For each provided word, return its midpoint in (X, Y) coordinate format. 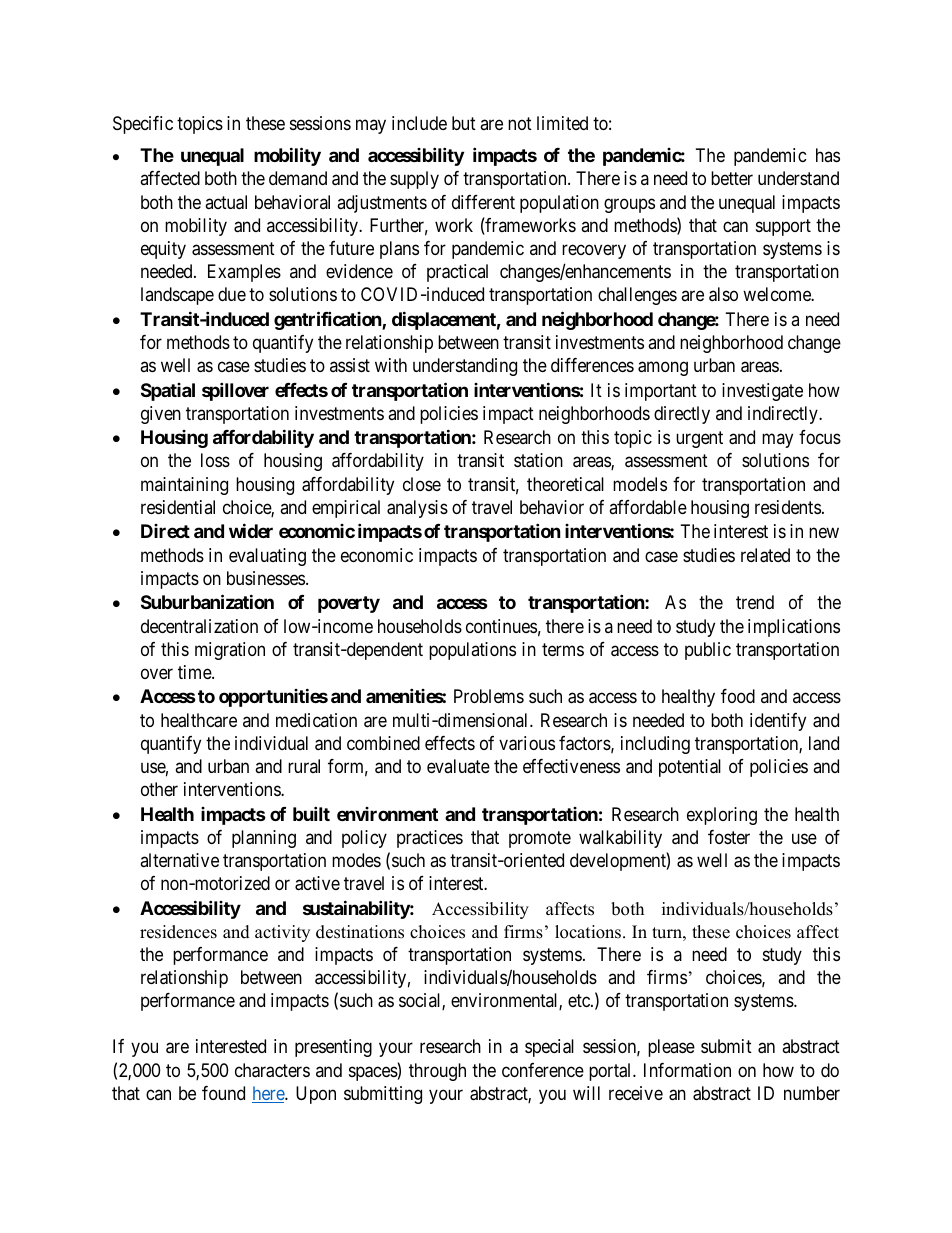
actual (226, 202)
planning (264, 839)
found (223, 1093)
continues (501, 626)
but (464, 123)
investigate (762, 392)
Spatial (168, 392)
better (732, 178)
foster (729, 837)
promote (540, 839)
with (391, 365)
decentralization (199, 626)
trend (755, 602)
